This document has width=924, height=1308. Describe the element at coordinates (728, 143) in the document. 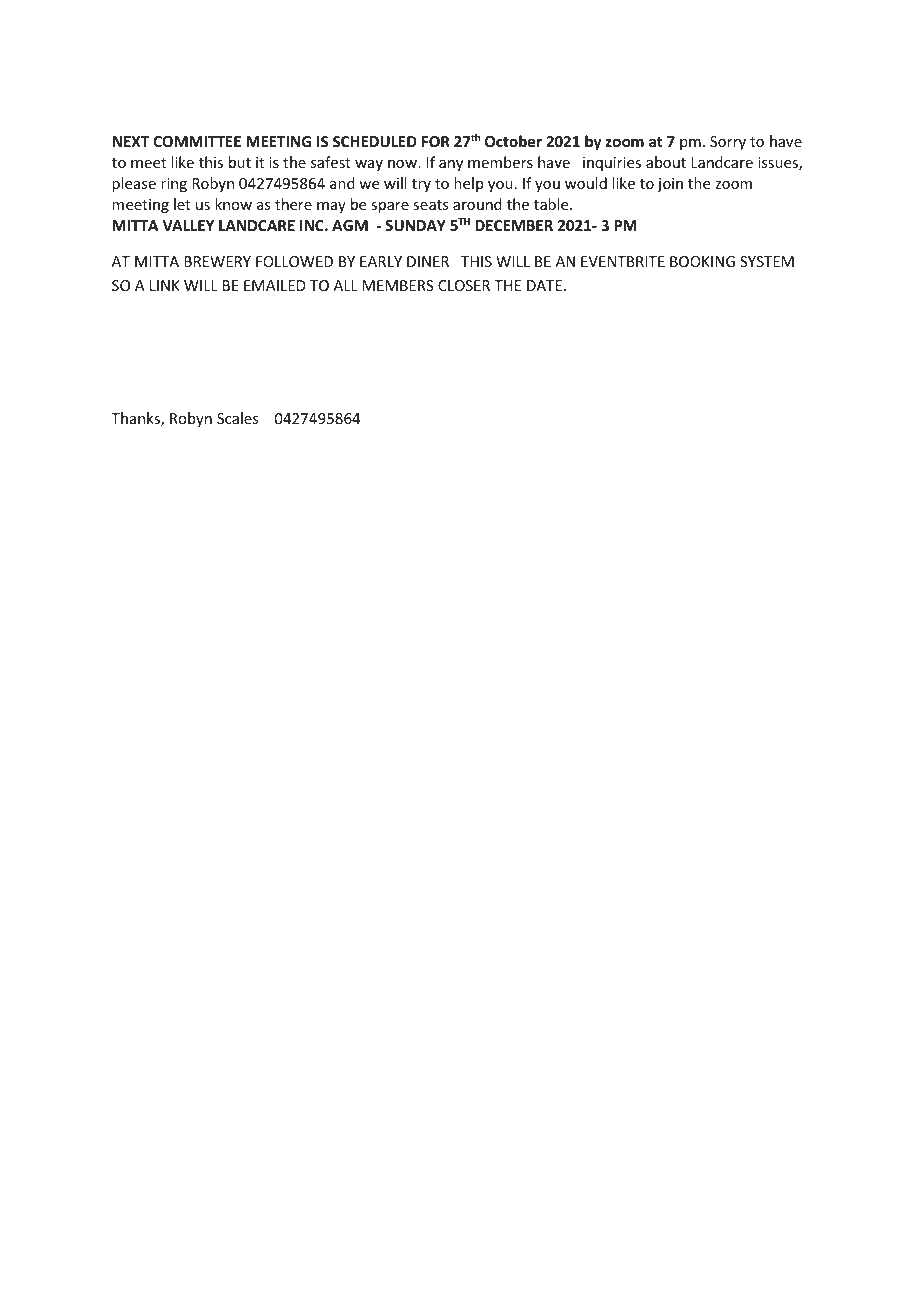

I see `Sorry` at that location.
